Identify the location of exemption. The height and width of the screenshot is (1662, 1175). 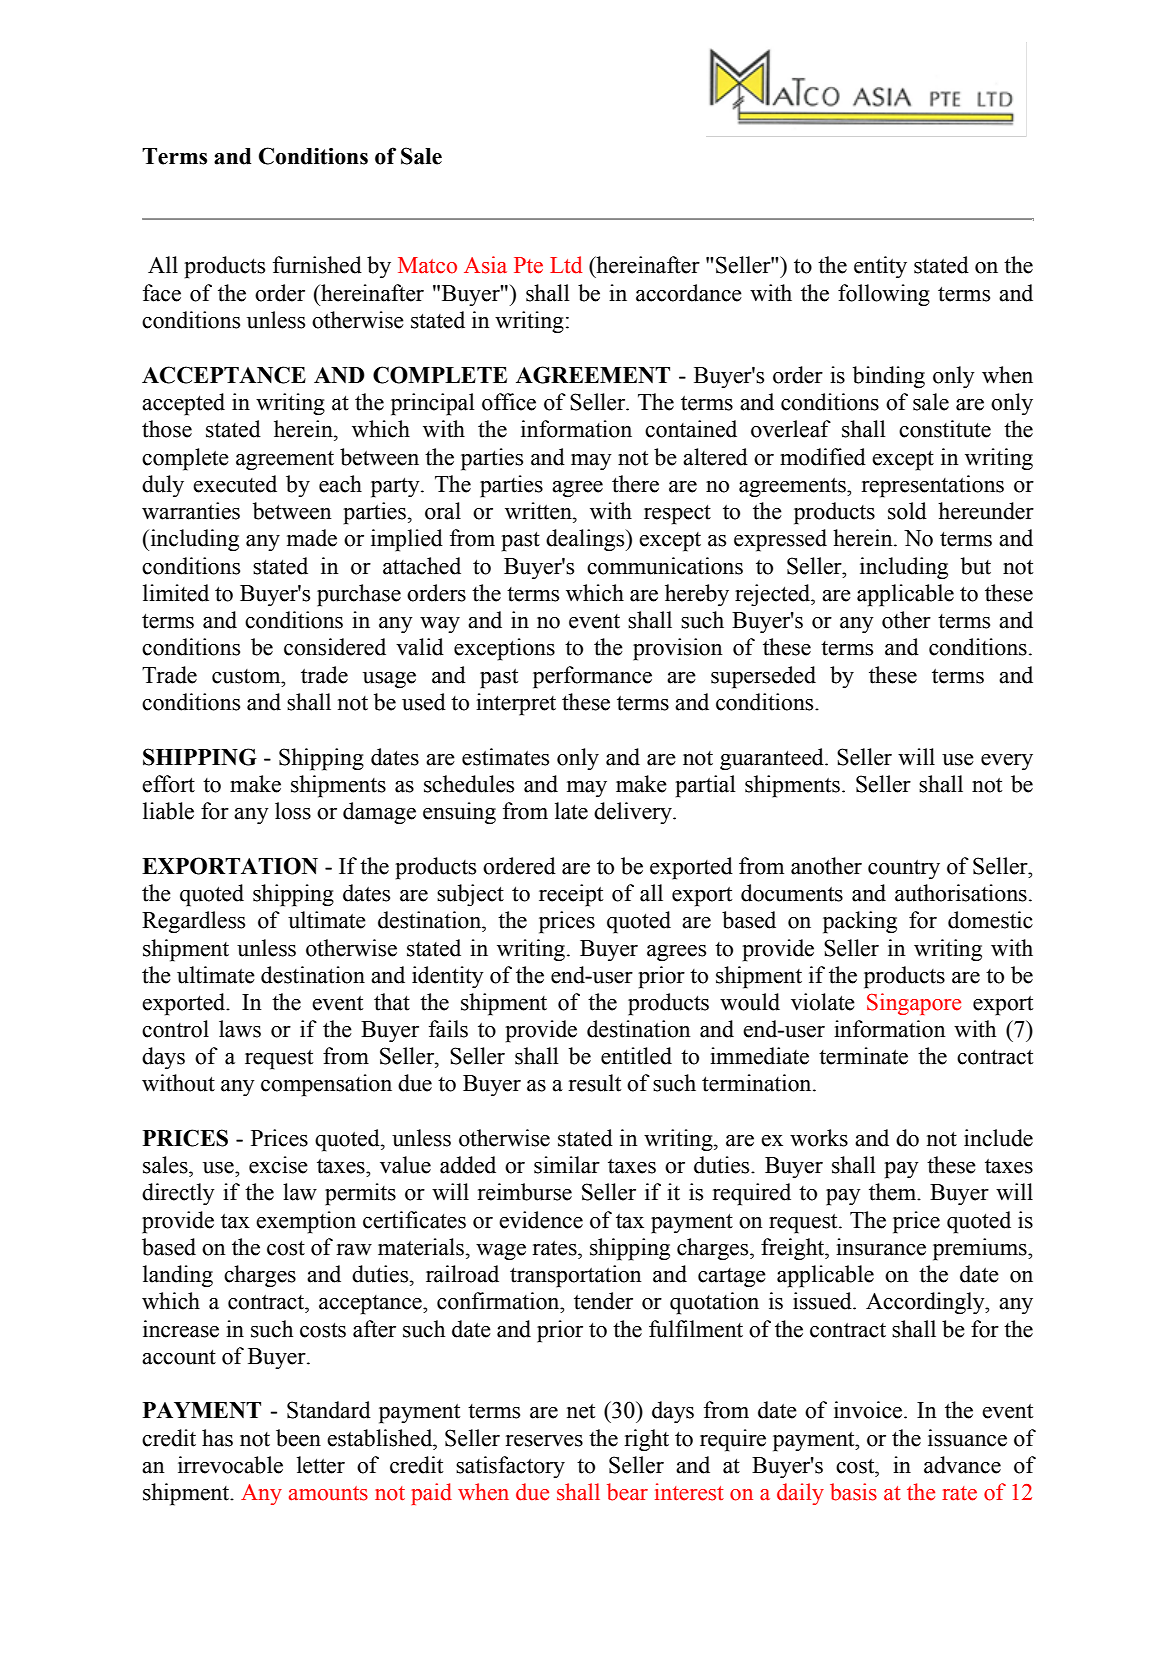
(306, 1222).
